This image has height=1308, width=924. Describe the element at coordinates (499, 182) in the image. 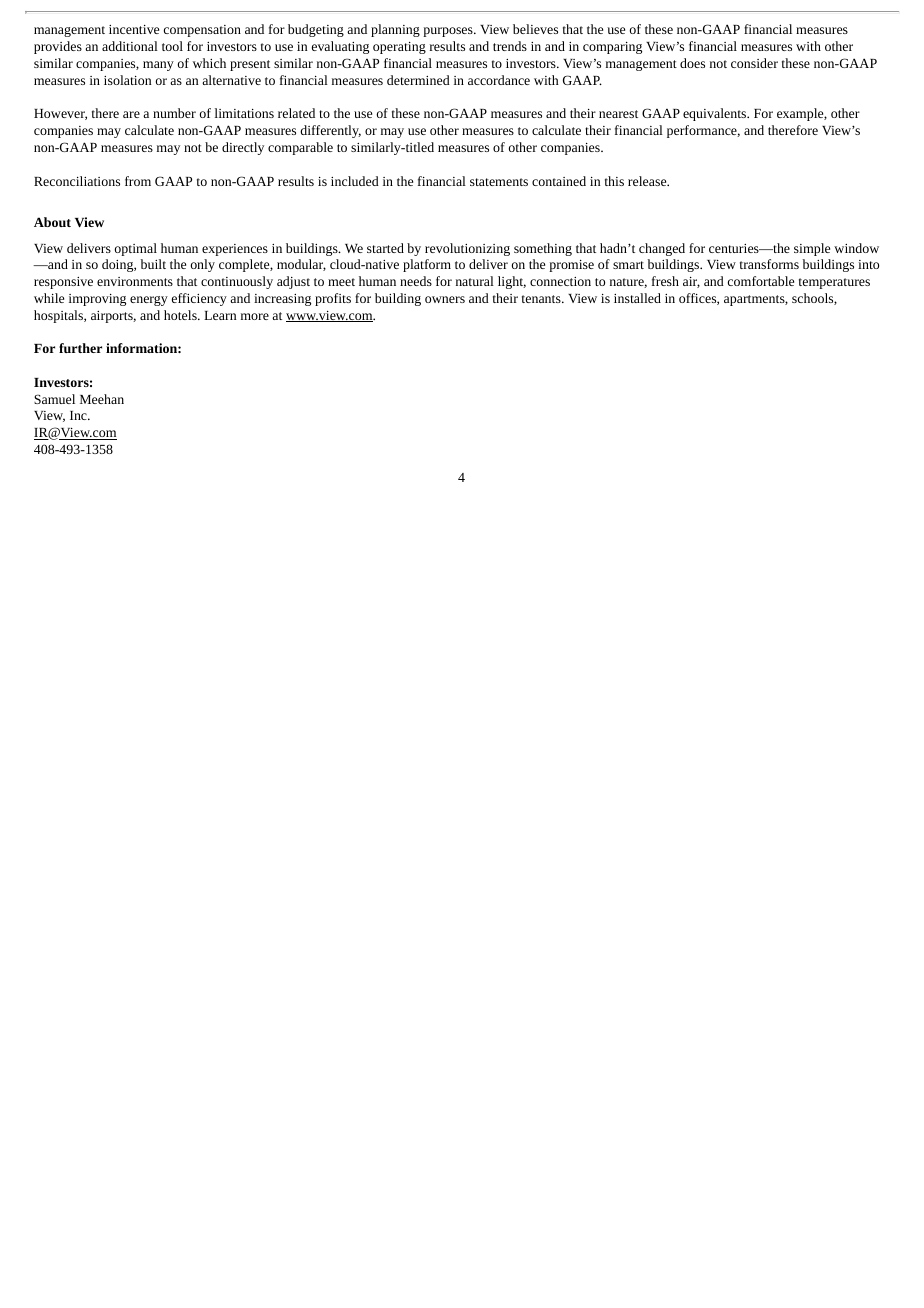

I see `statements` at that location.
